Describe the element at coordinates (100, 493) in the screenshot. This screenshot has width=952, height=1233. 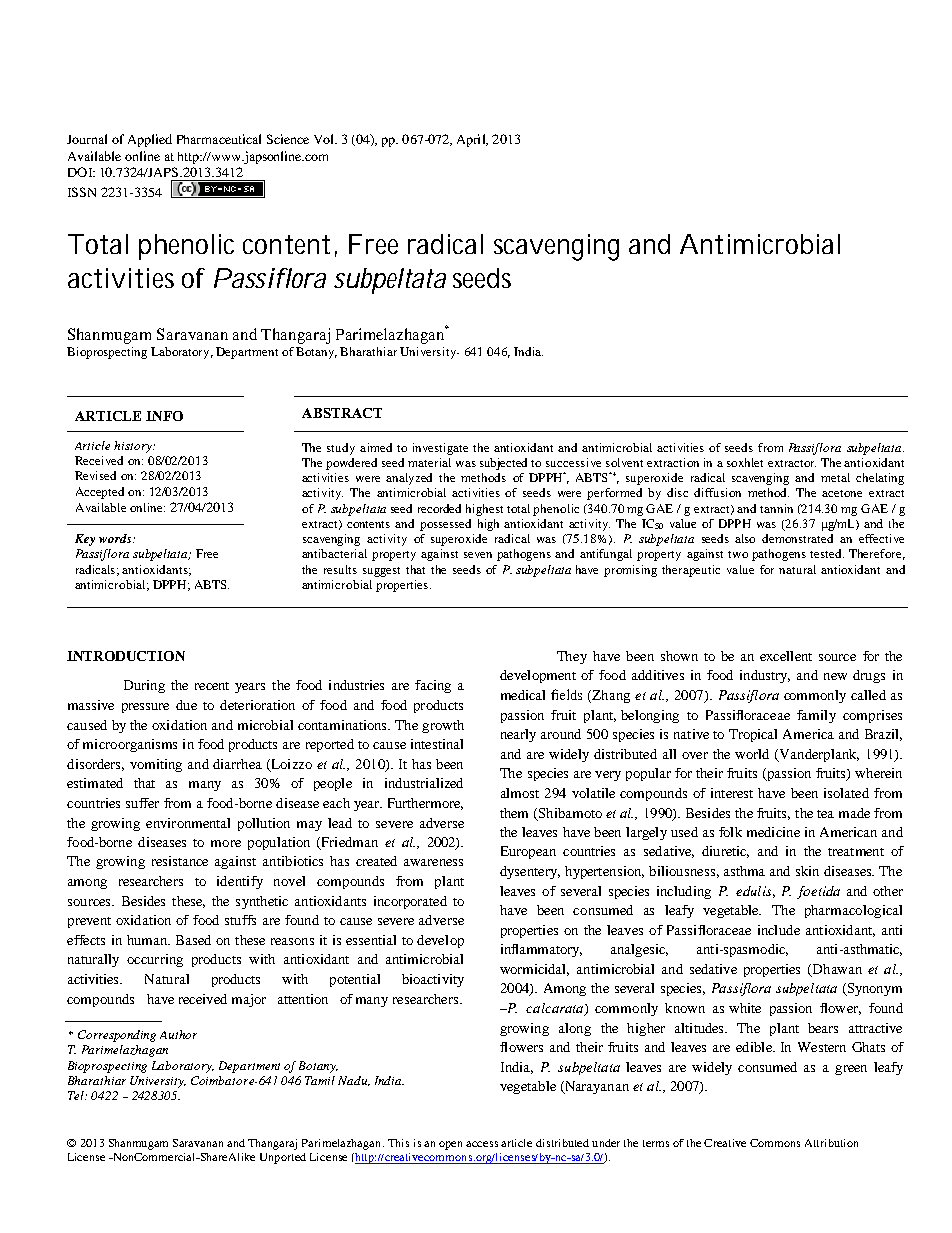
I see `Accepted` at that location.
